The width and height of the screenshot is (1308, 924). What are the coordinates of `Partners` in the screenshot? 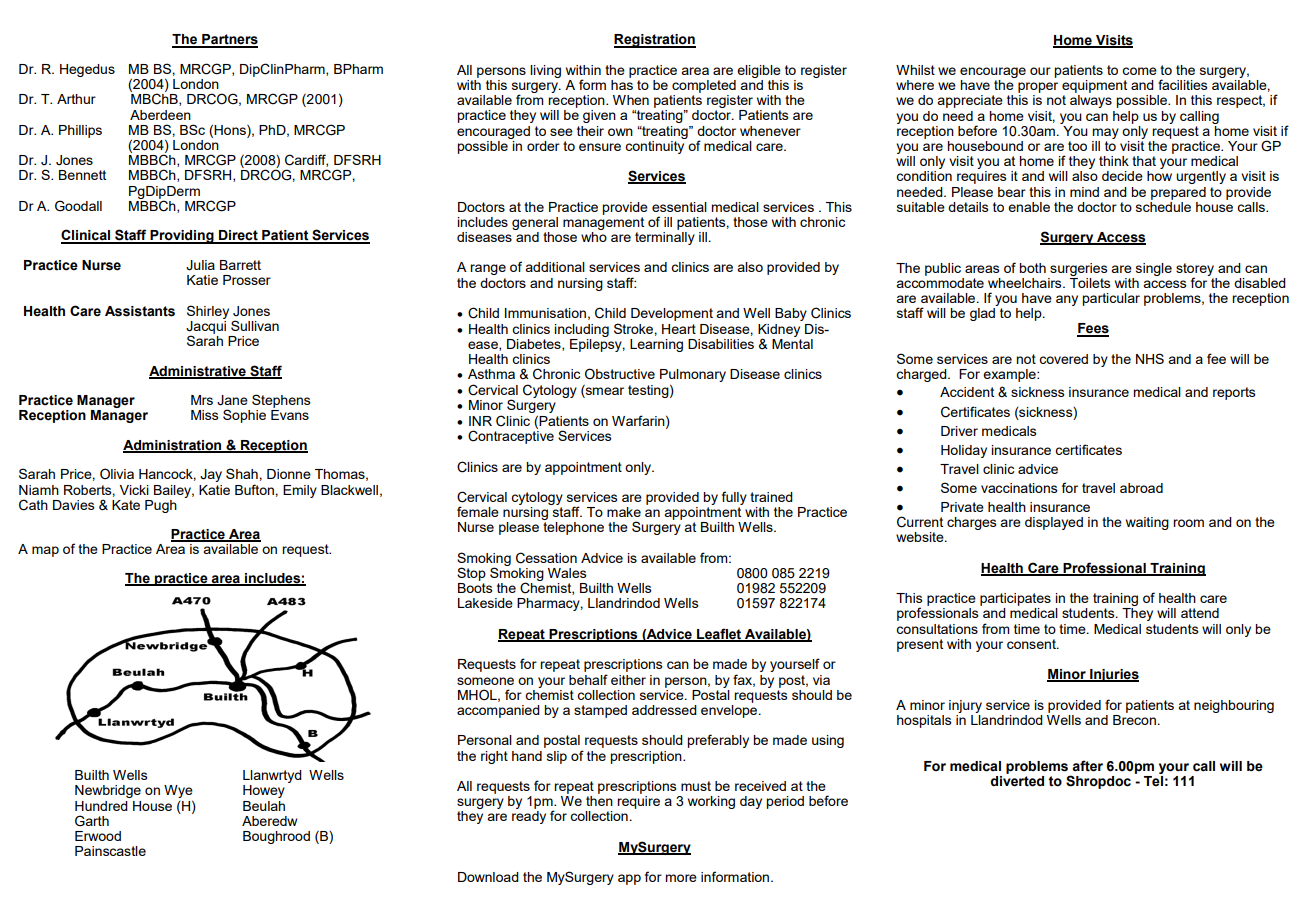 It's located at (229, 40).
